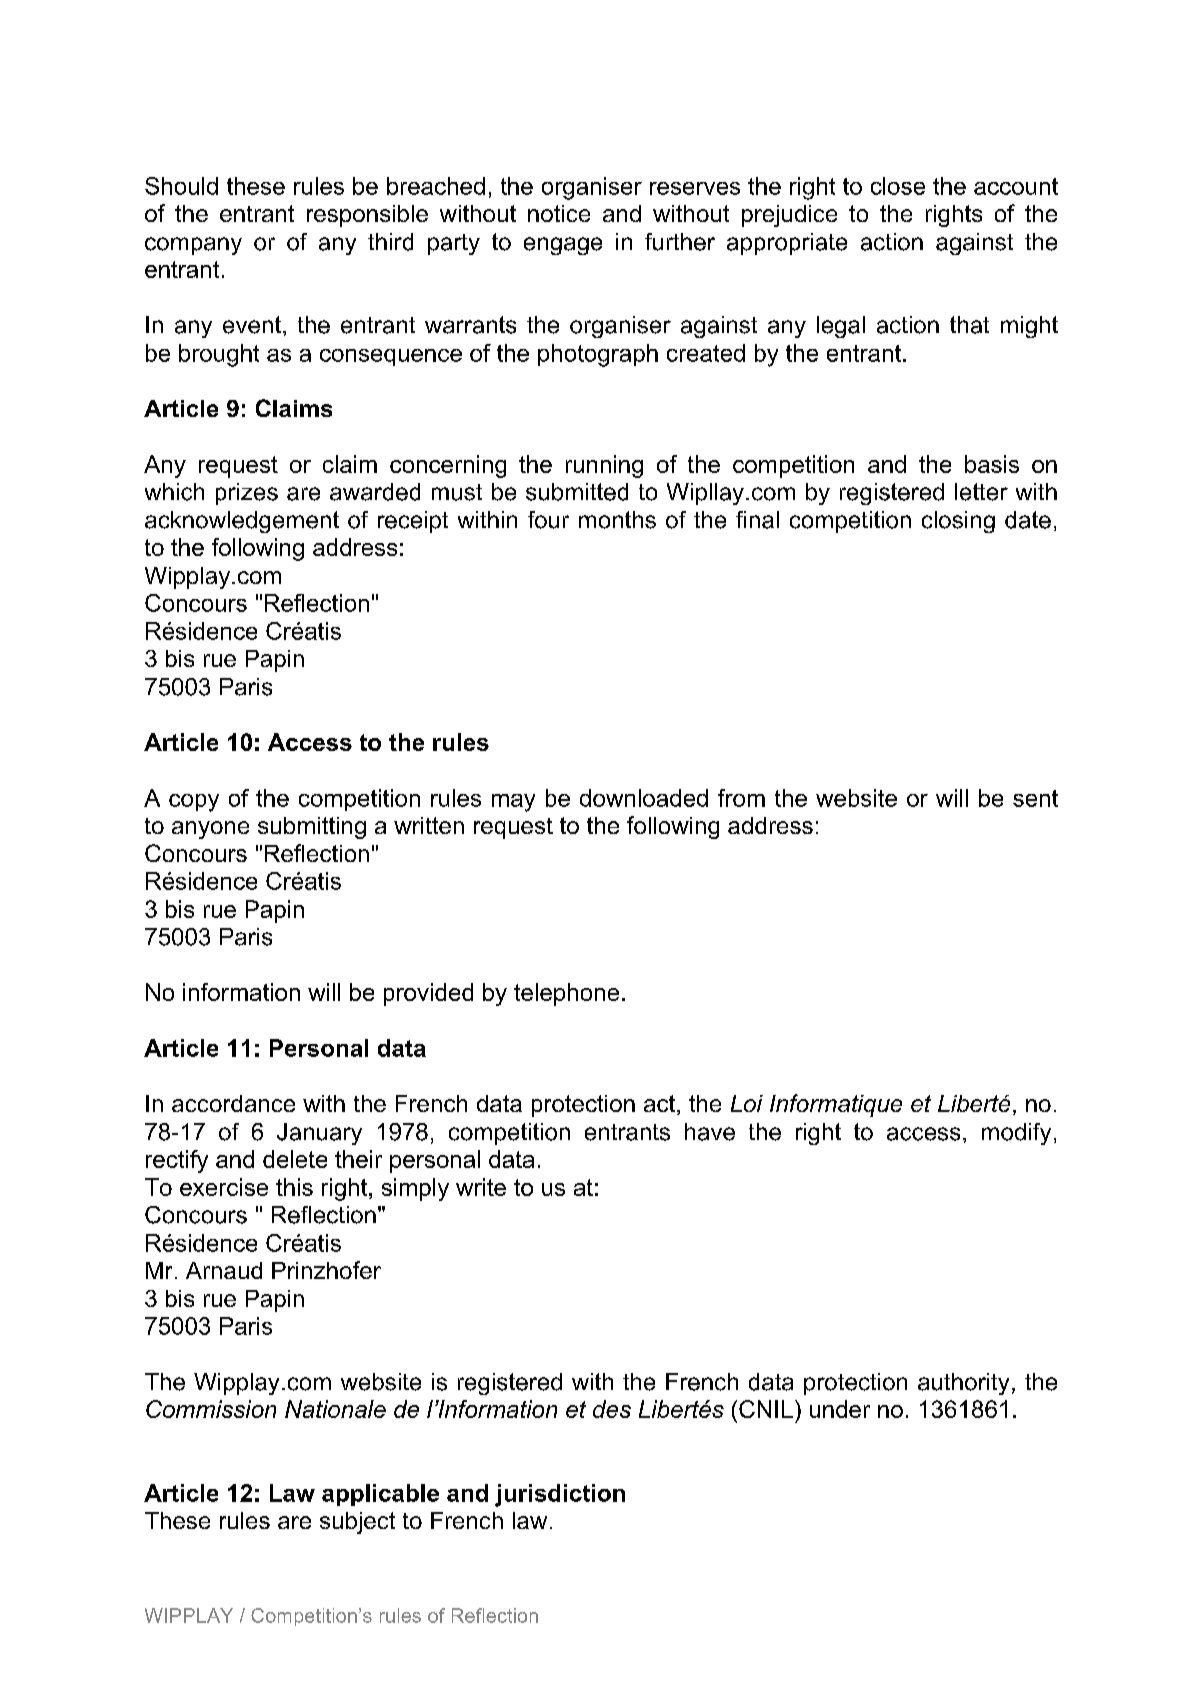  What do you see at coordinates (193, 246) in the document?
I see `company` at bounding box center [193, 246].
